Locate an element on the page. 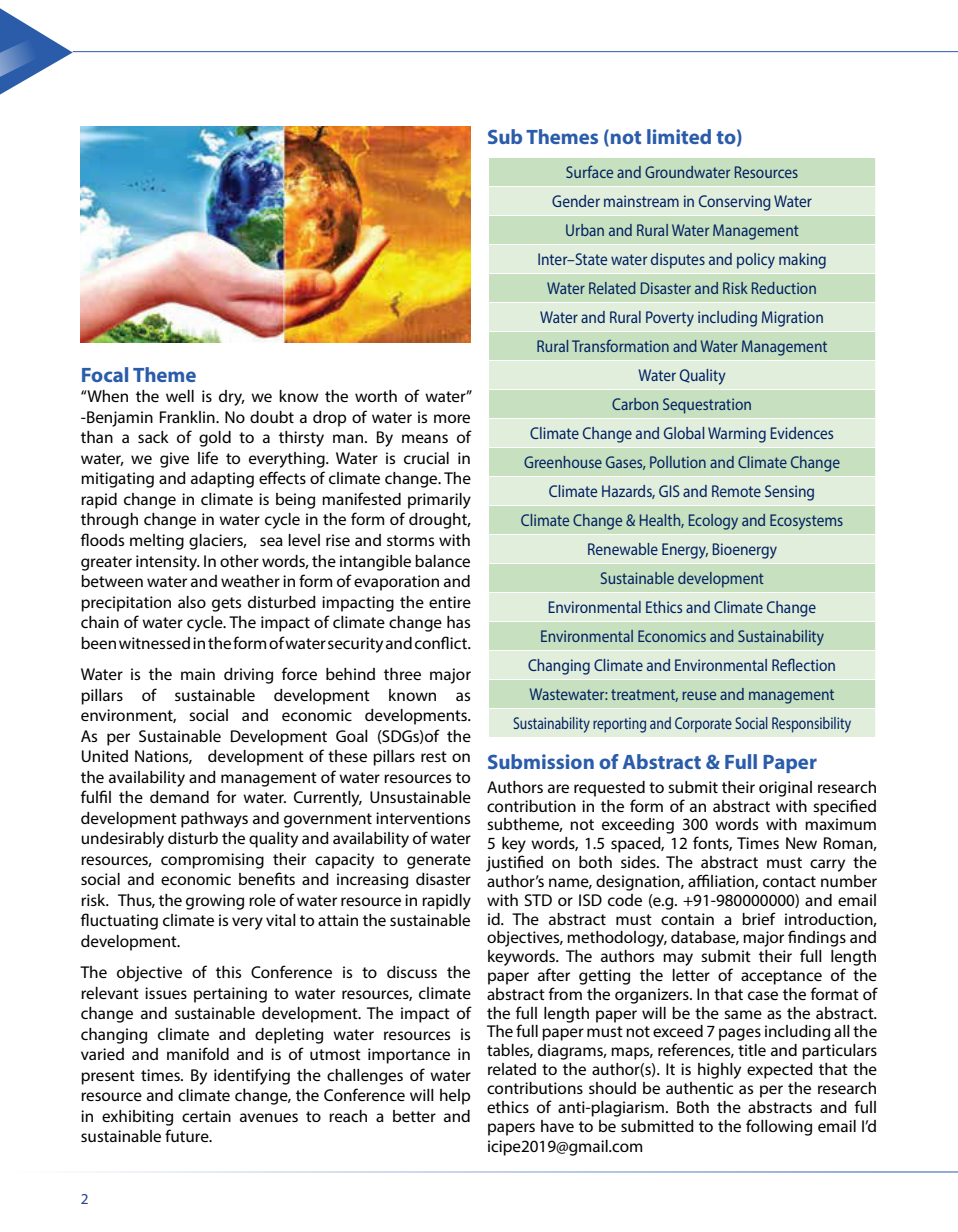 This image has height=1232, width=958. Gender is located at coordinates (576, 201).
